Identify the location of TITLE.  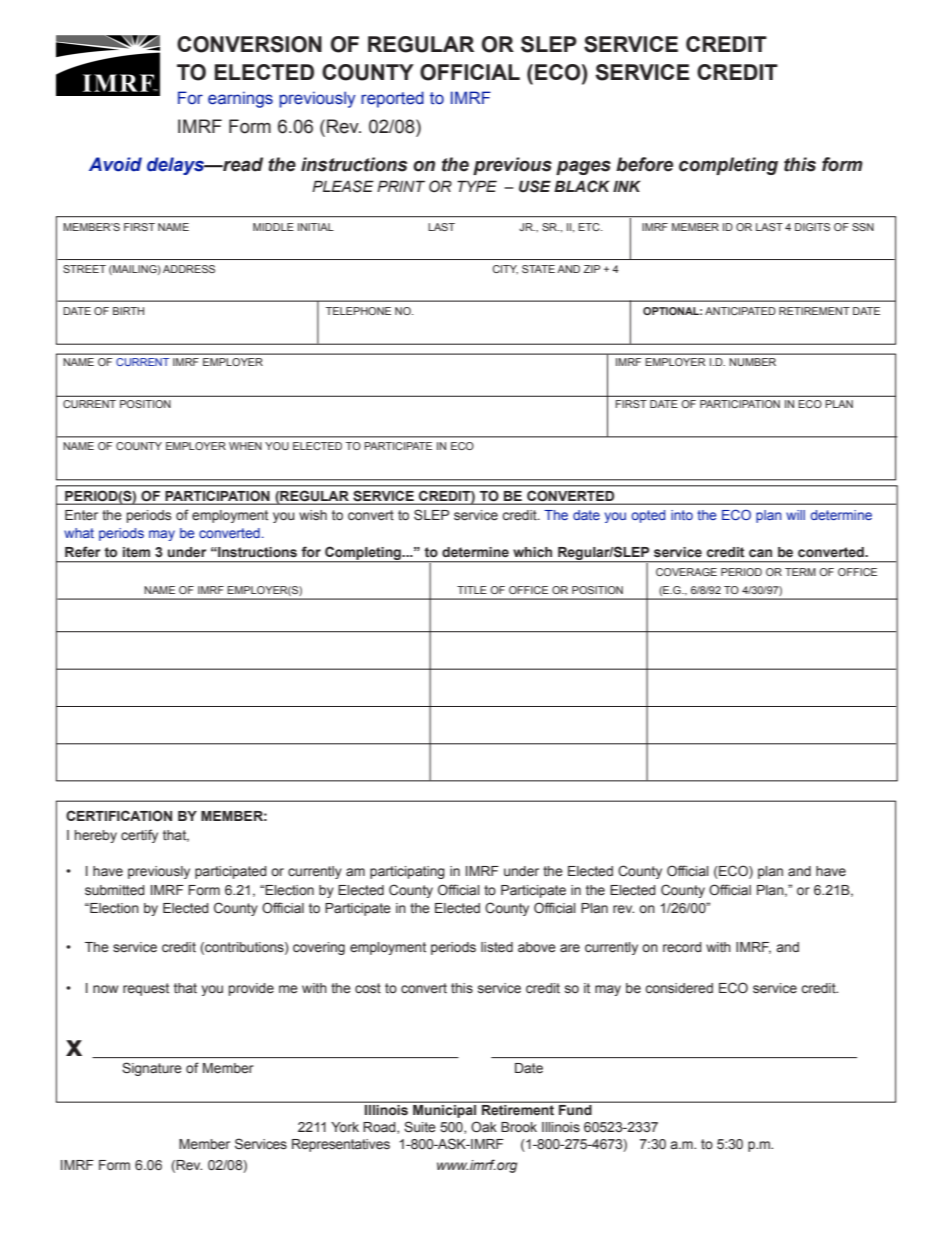
(472, 590).
